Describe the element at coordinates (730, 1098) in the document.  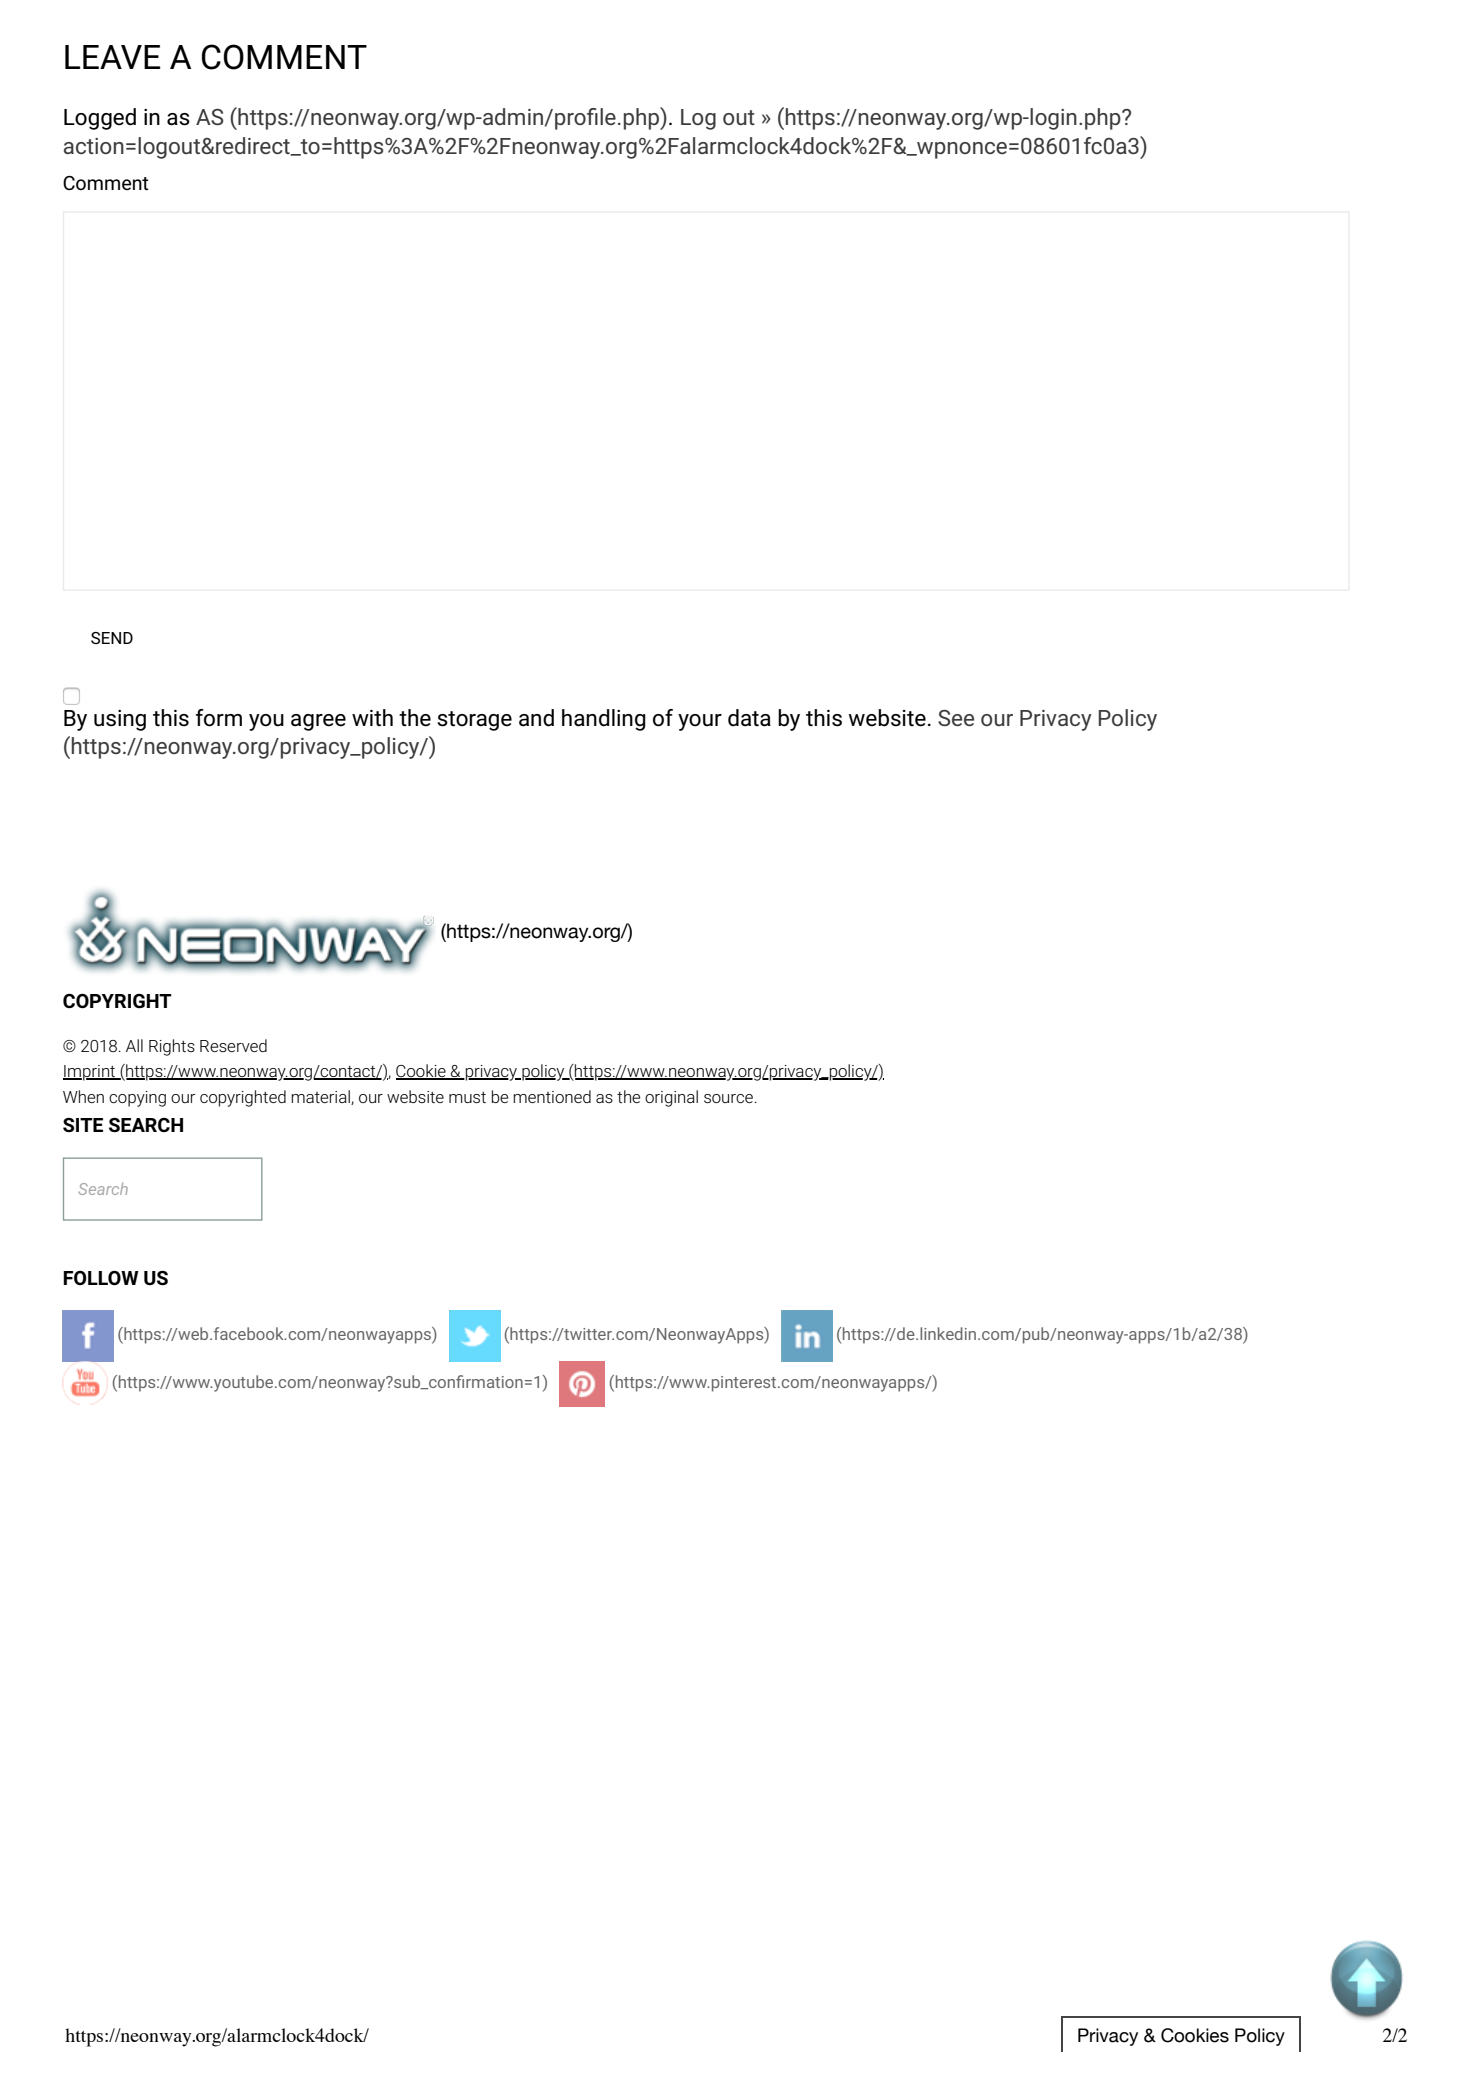
I see `source` at that location.
